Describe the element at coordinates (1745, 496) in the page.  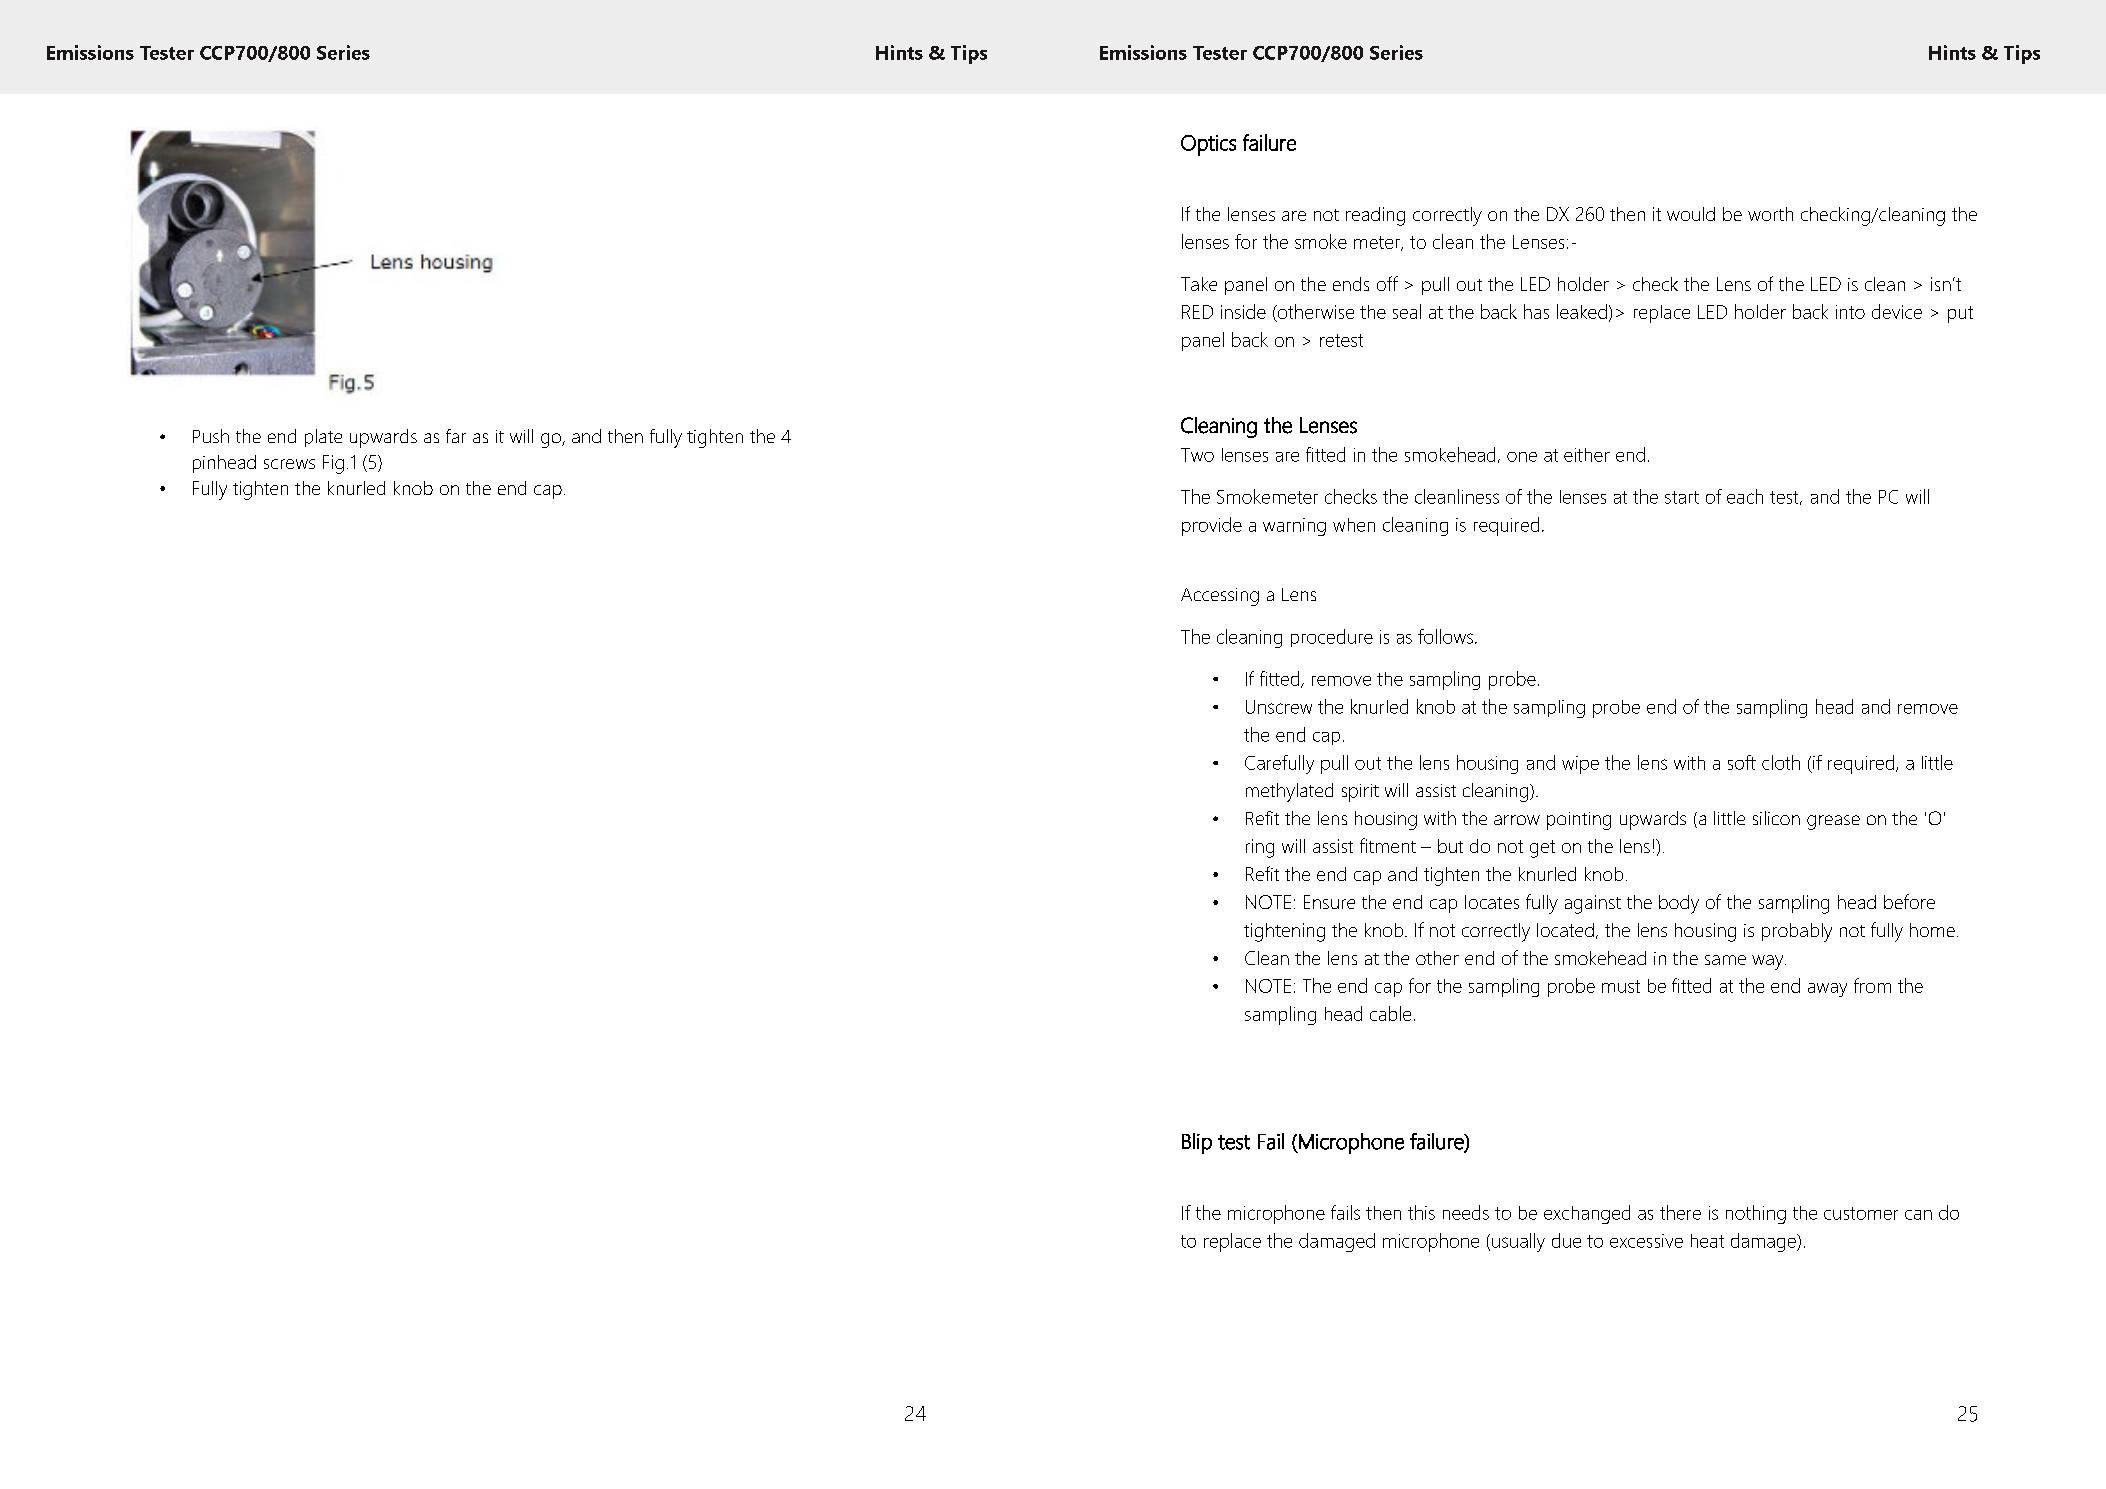
I see `each` at that location.
